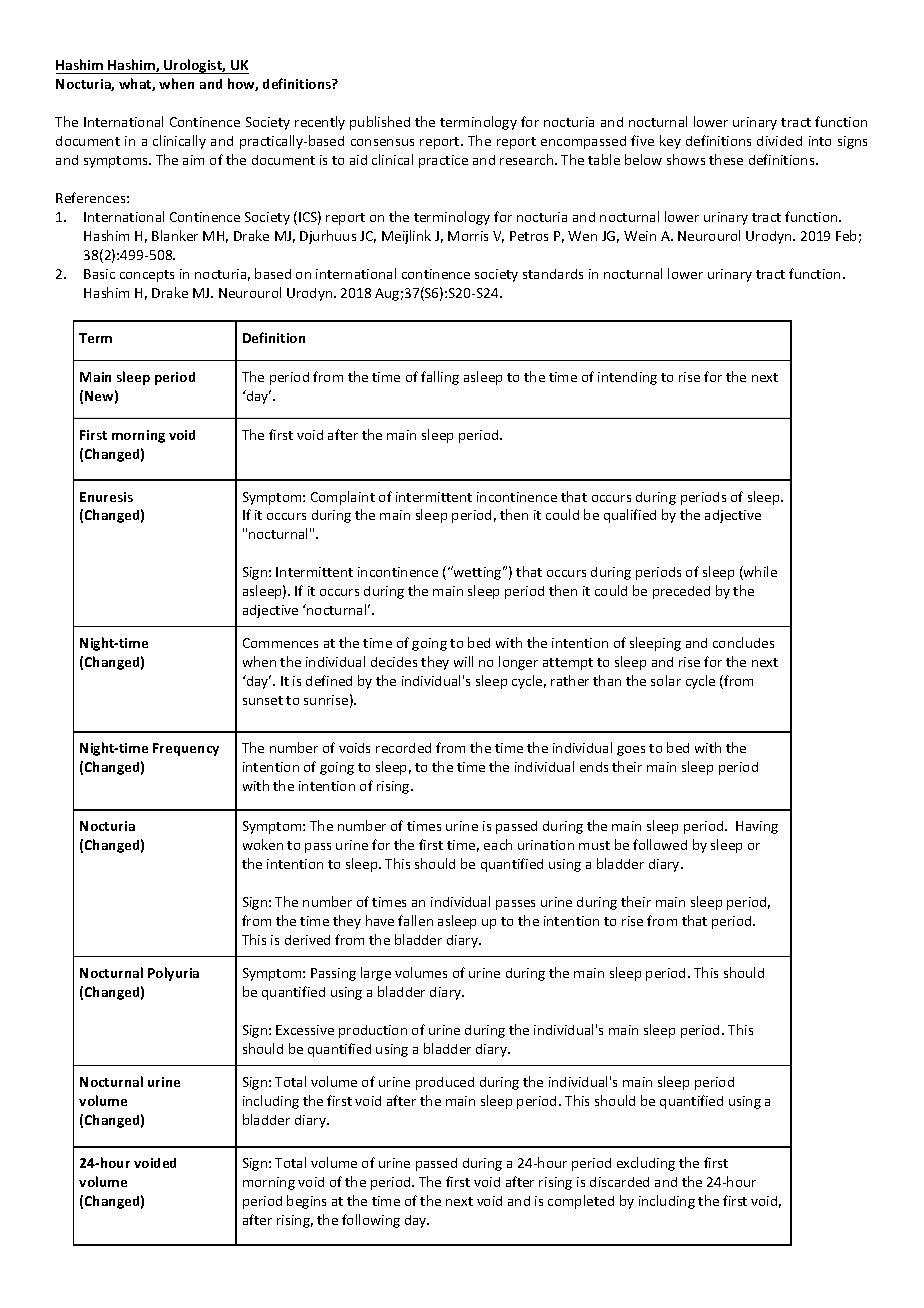  Describe the element at coordinates (498, 844) in the image. I see `each` at that location.
